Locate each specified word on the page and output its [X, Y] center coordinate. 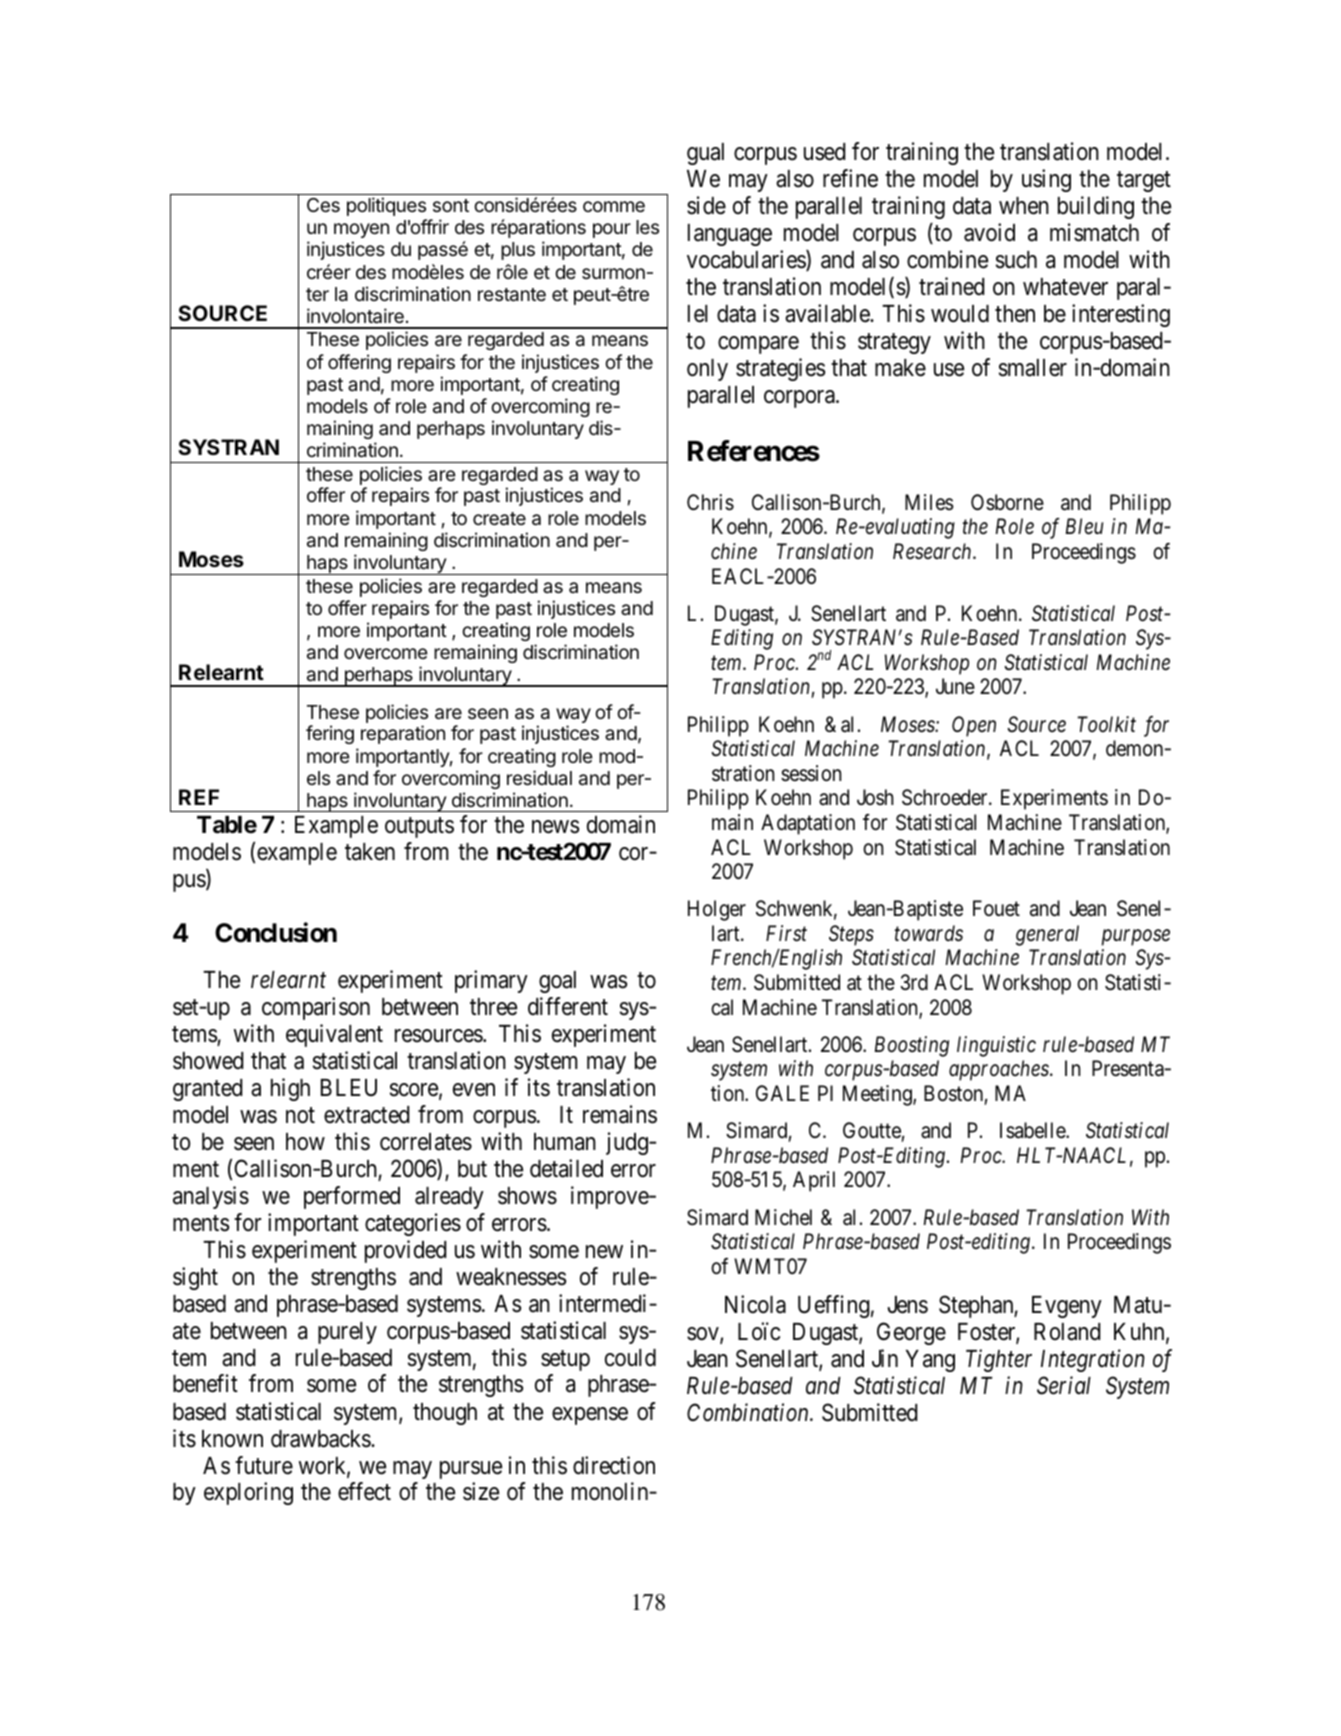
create [499, 519]
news [555, 827]
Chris [710, 502]
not [300, 1116]
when [1024, 206]
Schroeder [946, 797]
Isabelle [1033, 1130]
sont [451, 205]
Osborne [1007, 502]
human [565, 1142]
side [706, 205]
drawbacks [321, 1439]
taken [370, 852]
